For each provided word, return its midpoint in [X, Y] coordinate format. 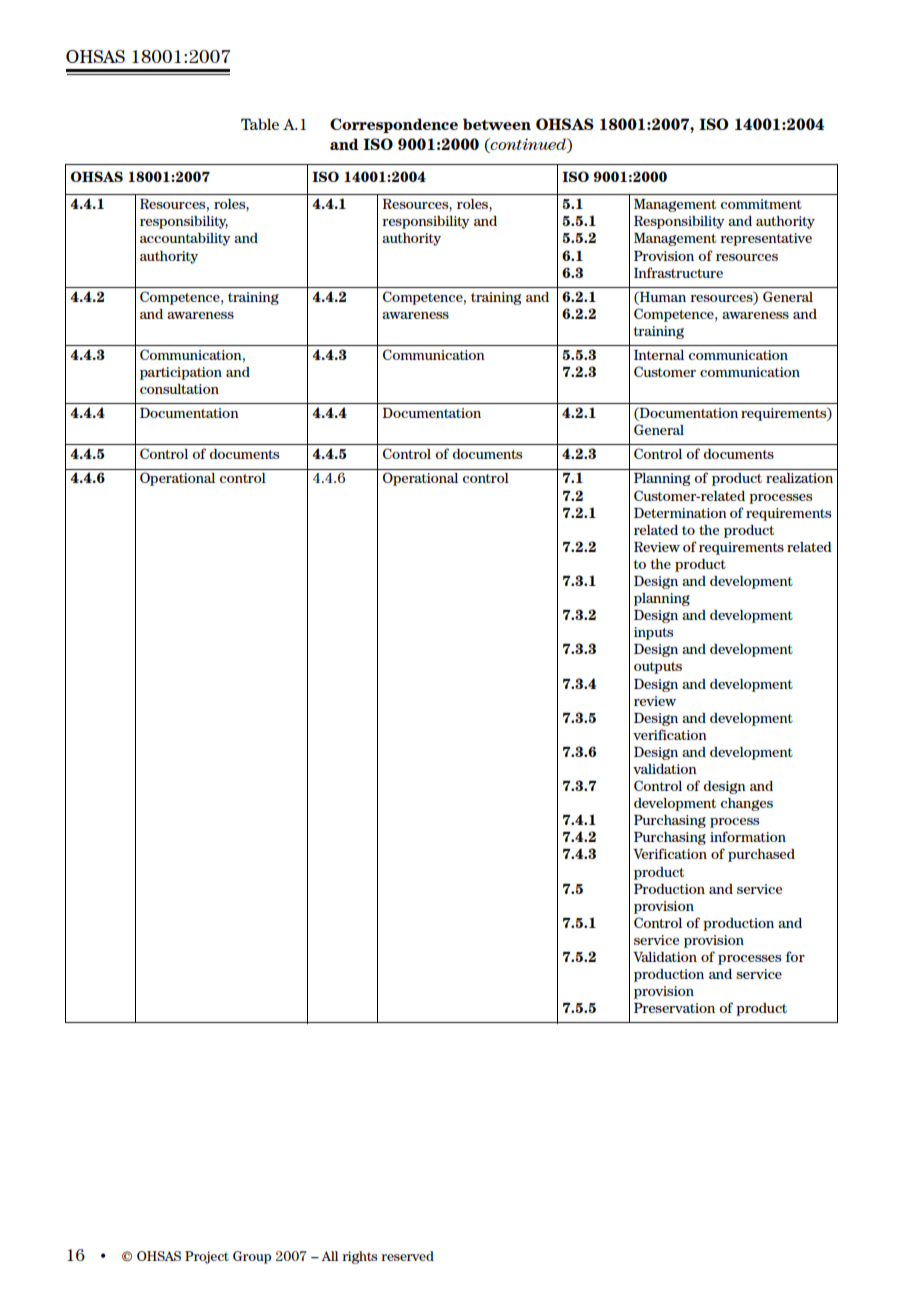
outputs [658, 668]
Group [252, 1257]
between [497, 124]
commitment [761, 204]
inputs [653, 633]
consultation [179, 389]
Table [260, 124]
